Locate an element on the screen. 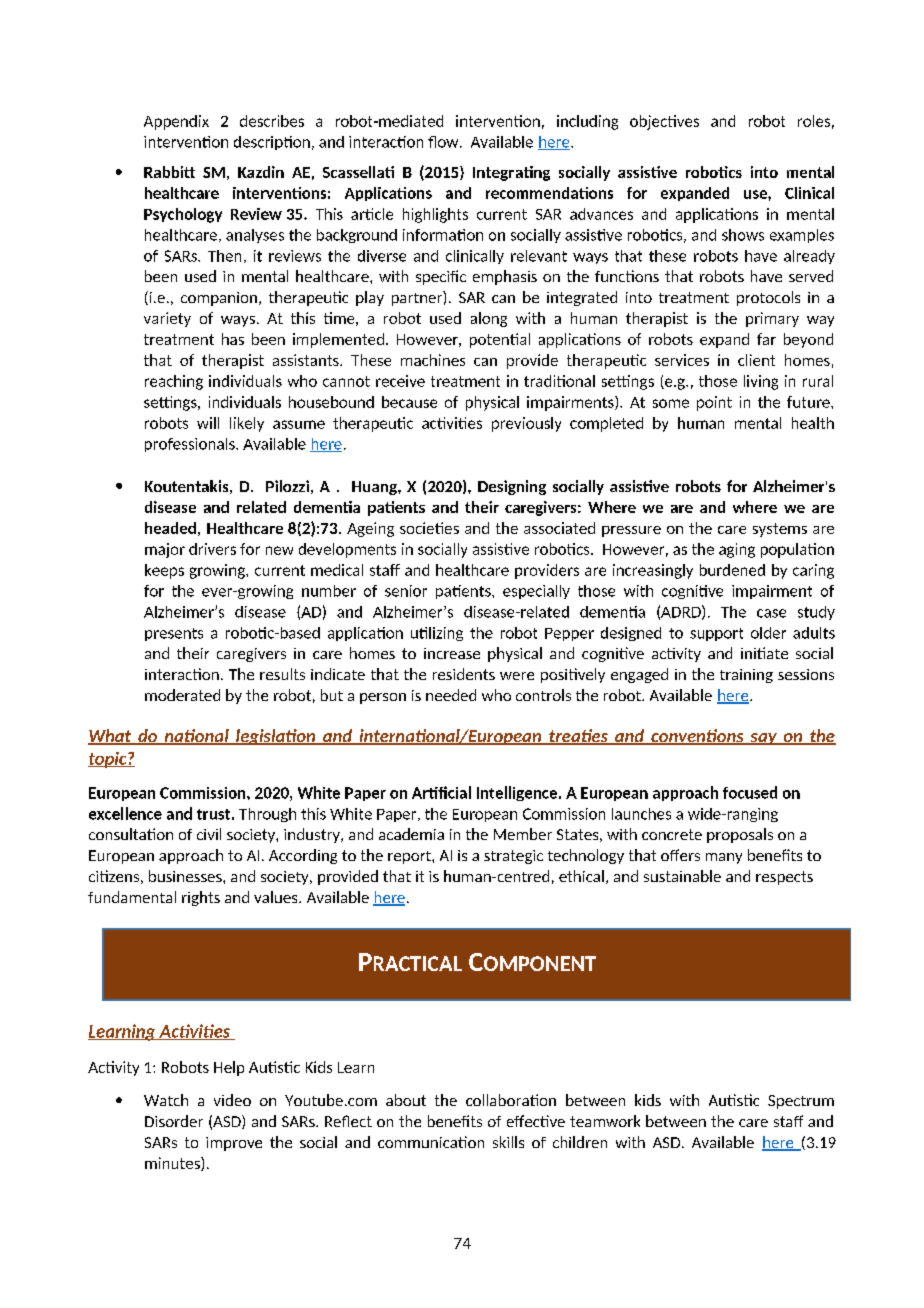  because is located at coordinates (409, 402).
